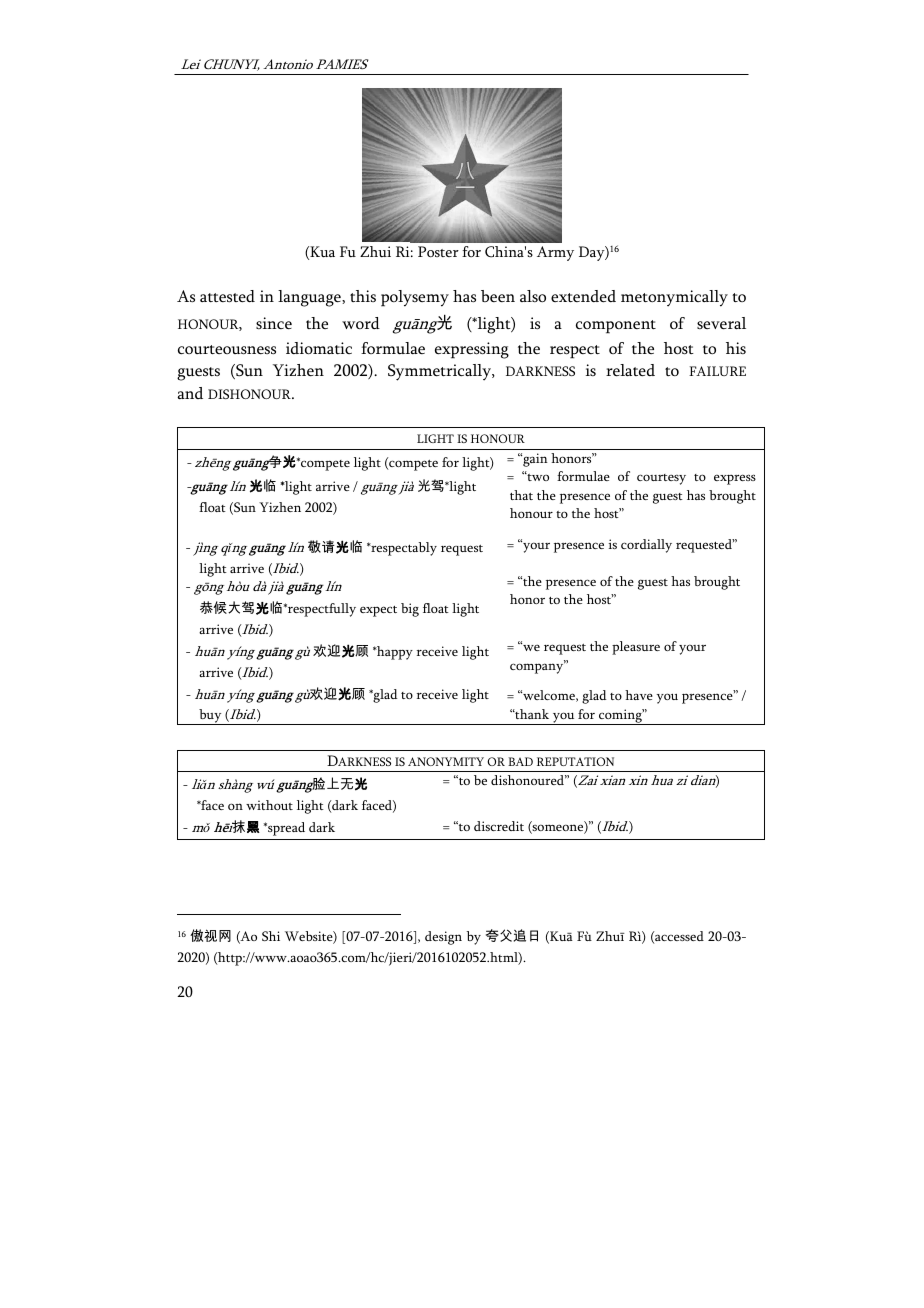 The width and height of the screenshot is (924, 1308). I want to click on pleasure, so click(636, 648).
